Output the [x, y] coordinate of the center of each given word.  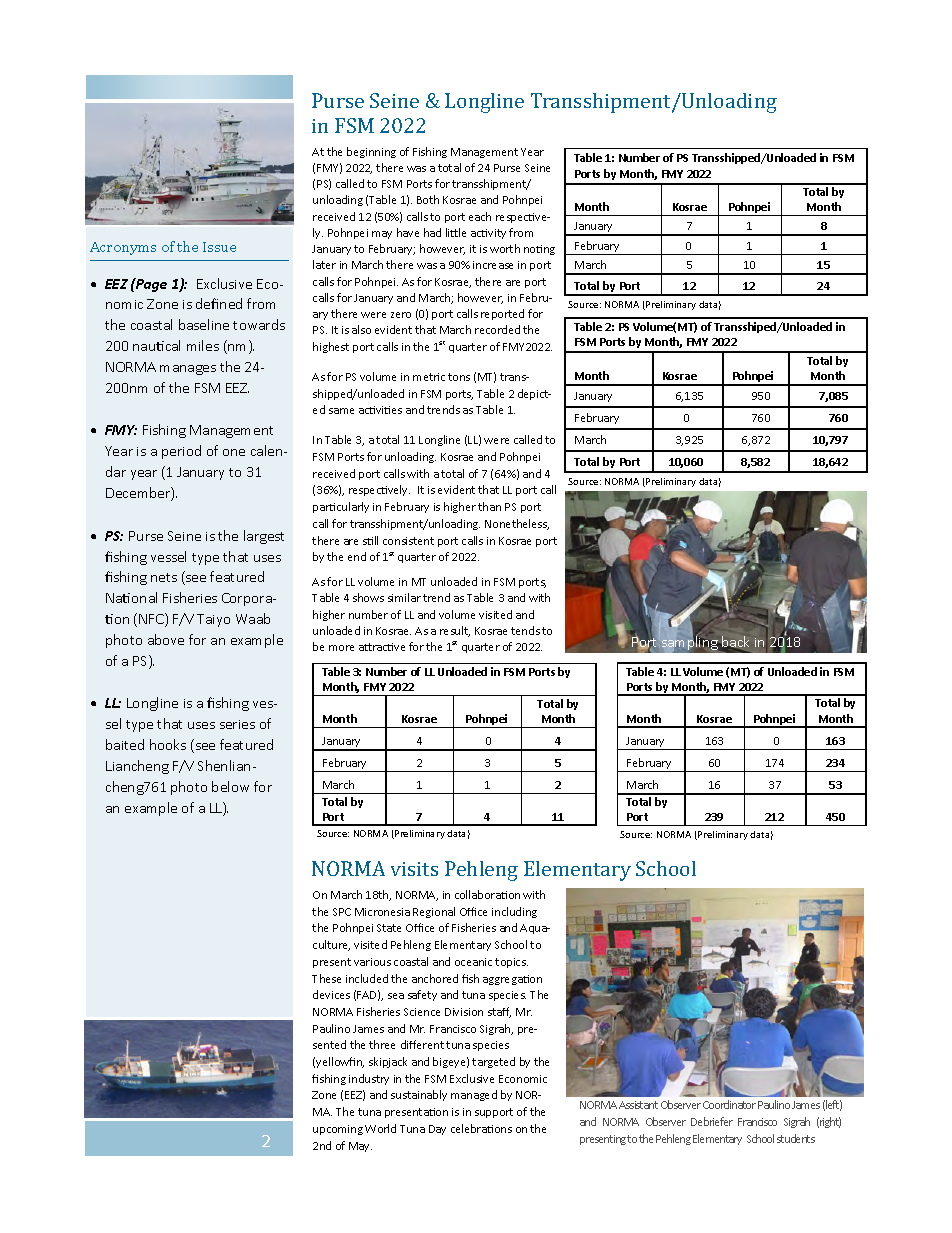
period [181, 452]
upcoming [338, 1130]
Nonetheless [517, 524]
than [489, 506]
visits [414, 869]
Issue [219, 247]
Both [428, 199]
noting [539, 250]
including [514, 912]
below [230, 786]
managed [474, 1095]
